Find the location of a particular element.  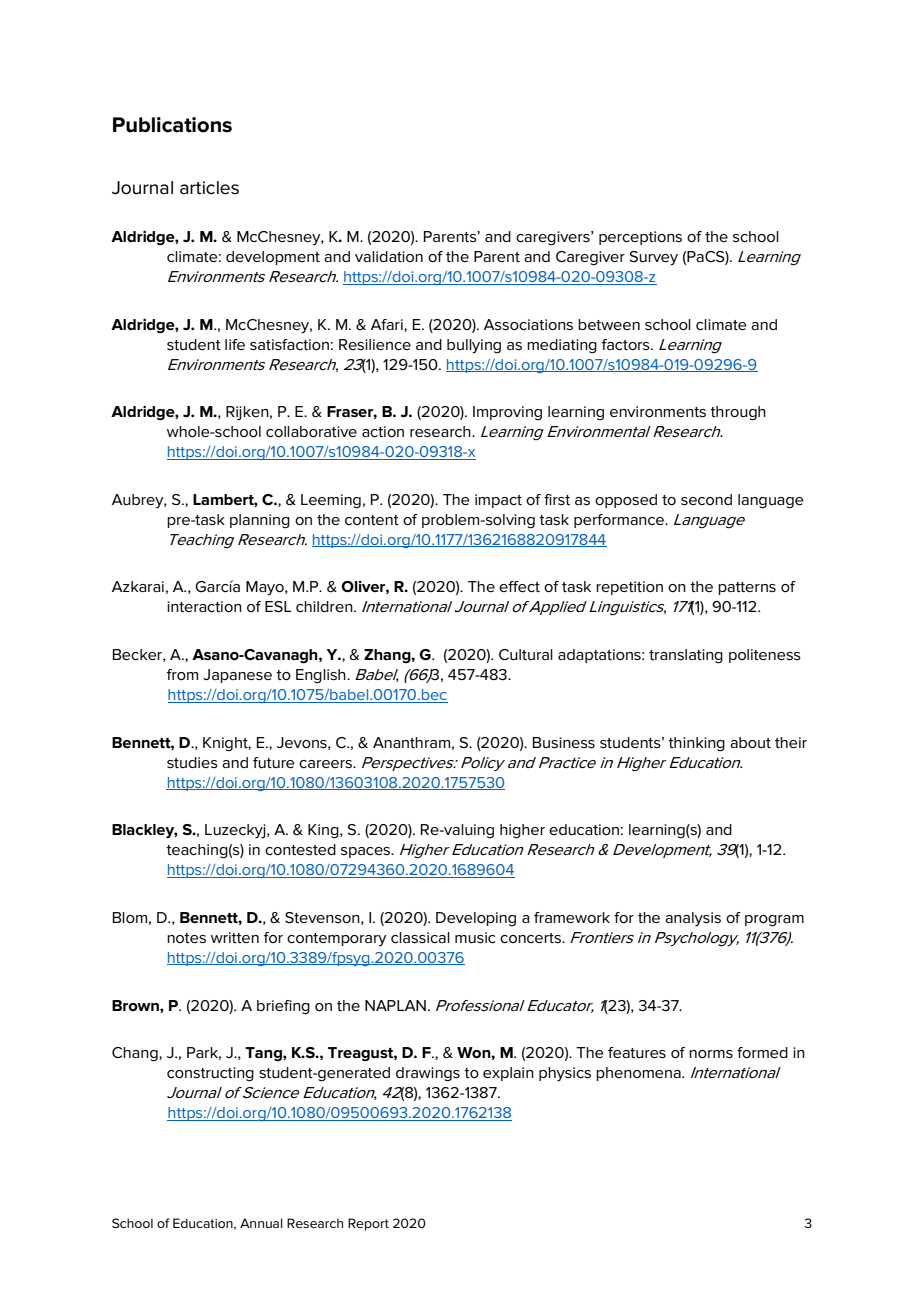

Japanese is located at coordinates (237, 676).
